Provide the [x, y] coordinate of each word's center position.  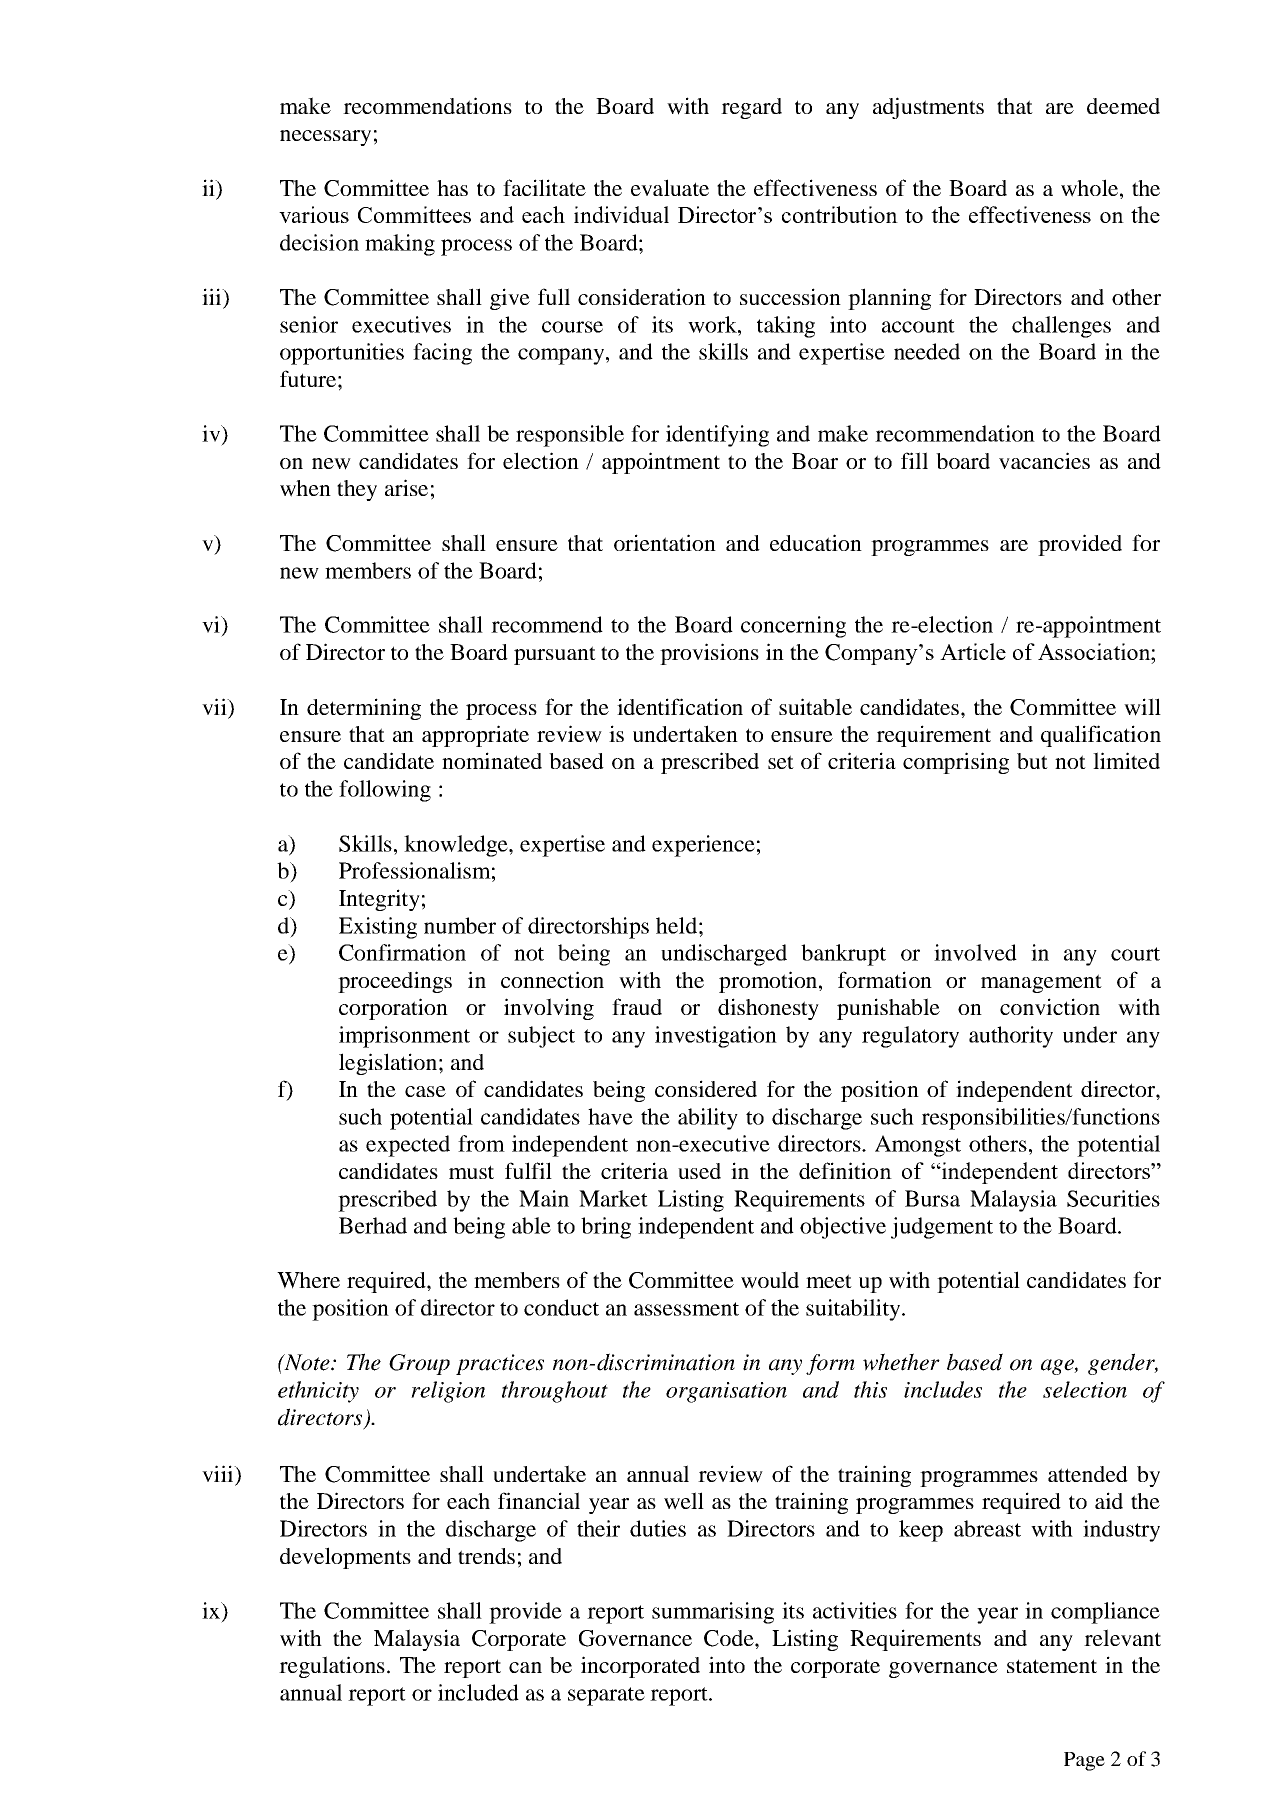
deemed [1123, 106]
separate [606, 1696]
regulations [332, 1667]
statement [1052, 1666]
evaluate [670, 187]
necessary [325, 138]
